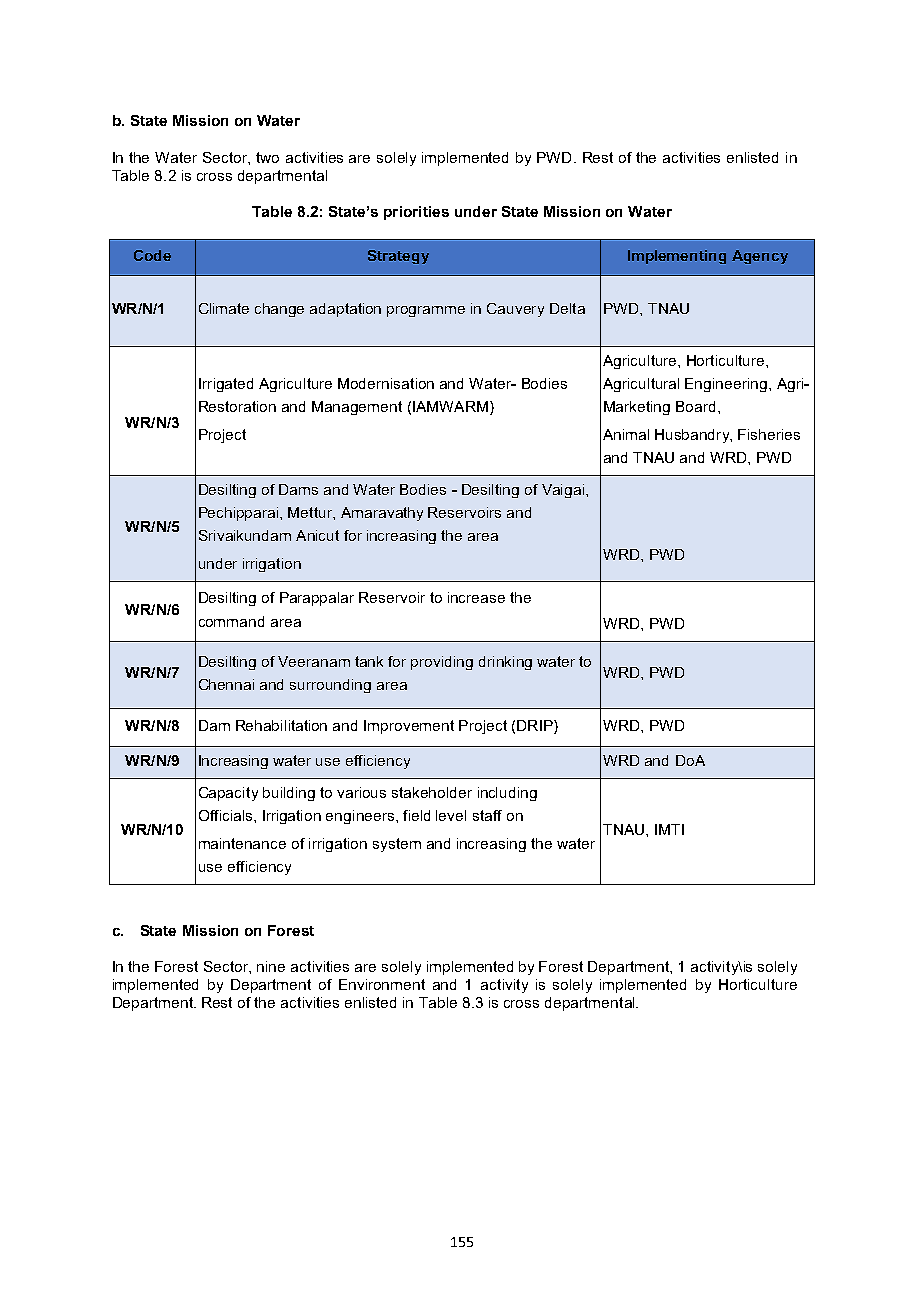 This image has width=924, height=1308. Describe the element at coordinates (228, 794) in the image. I see `Capacity` at that location.
